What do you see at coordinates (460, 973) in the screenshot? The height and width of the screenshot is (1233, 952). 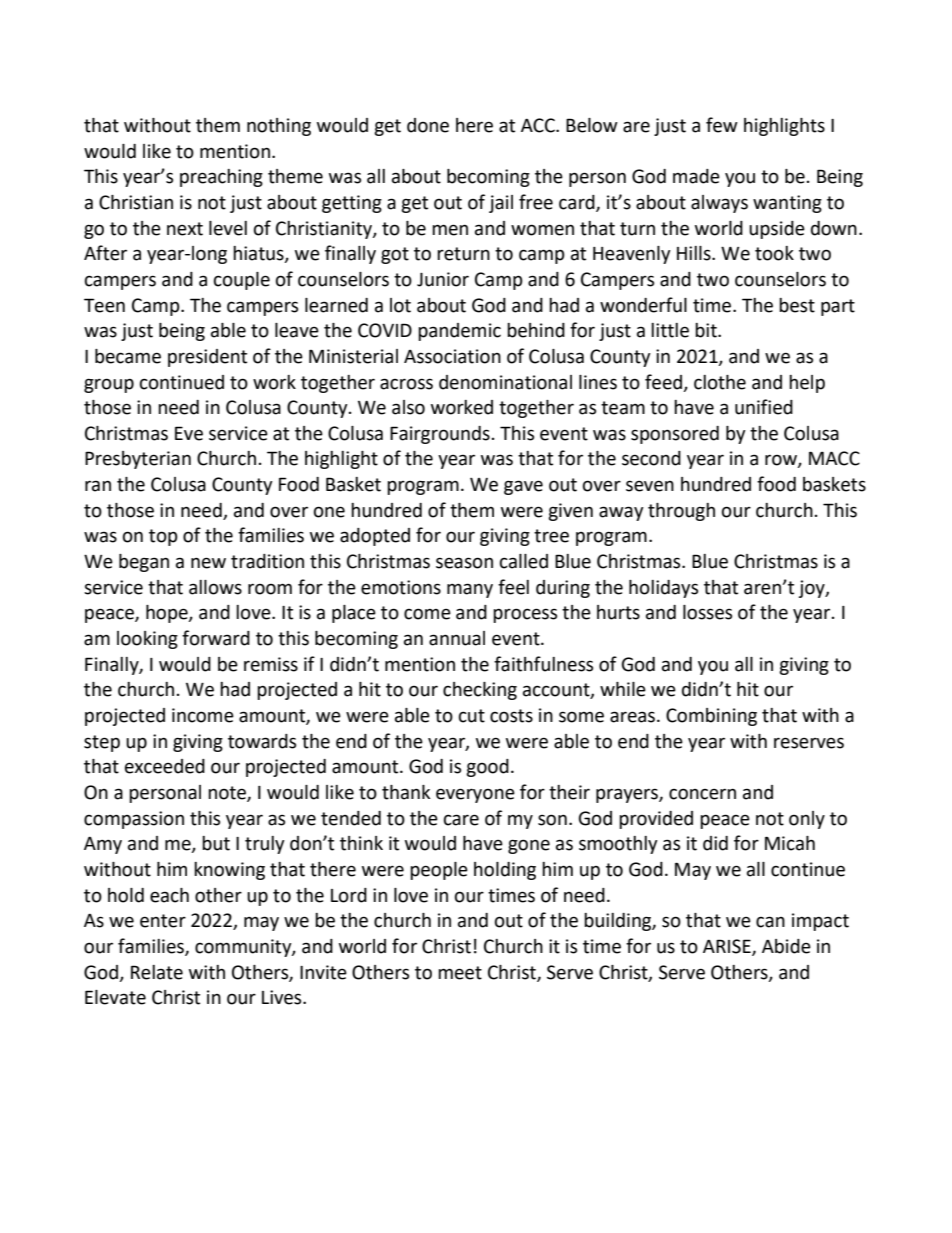 I see `meet` at bounding box center [460, 973].
